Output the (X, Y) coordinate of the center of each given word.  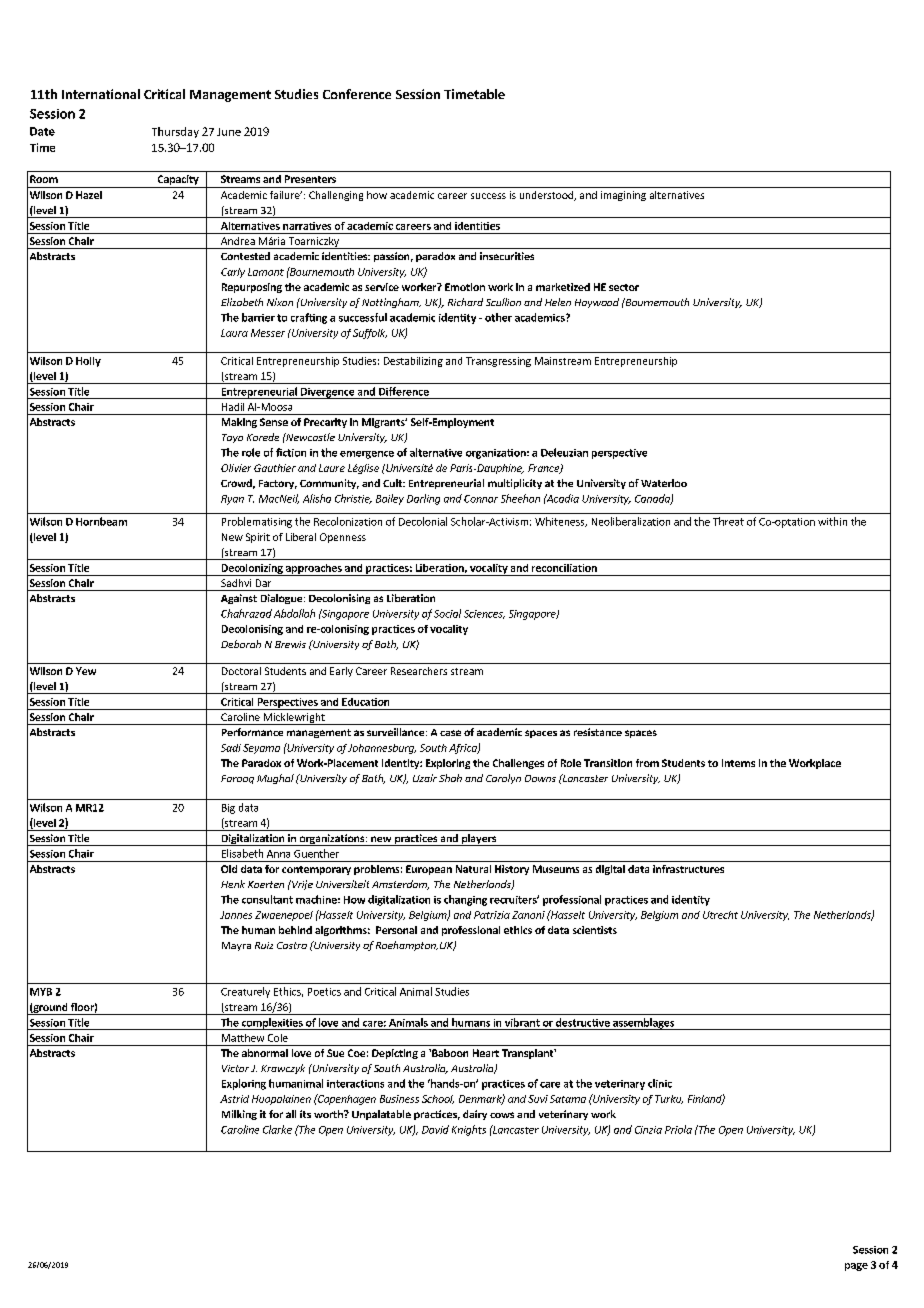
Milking (239, 1115)
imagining (623, 196)
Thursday (175, 132)
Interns (738, 763)
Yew (86, 671)
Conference (357, 94)
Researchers (419, 671)
